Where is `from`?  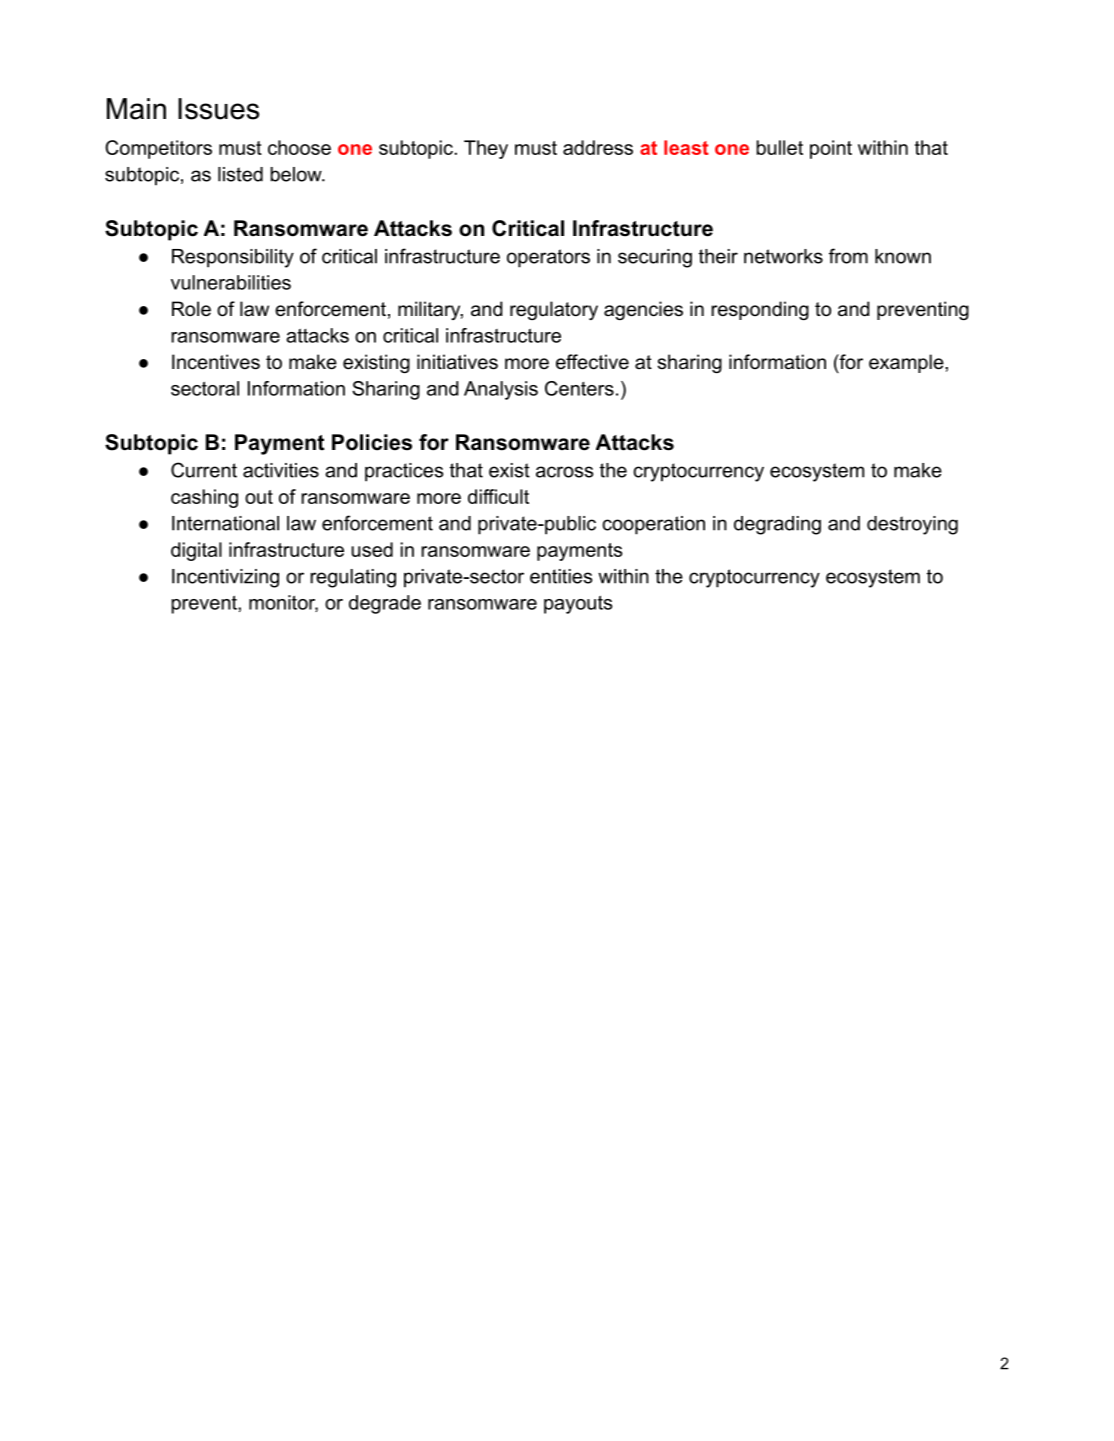
from is located at coordinates (848, 256).
